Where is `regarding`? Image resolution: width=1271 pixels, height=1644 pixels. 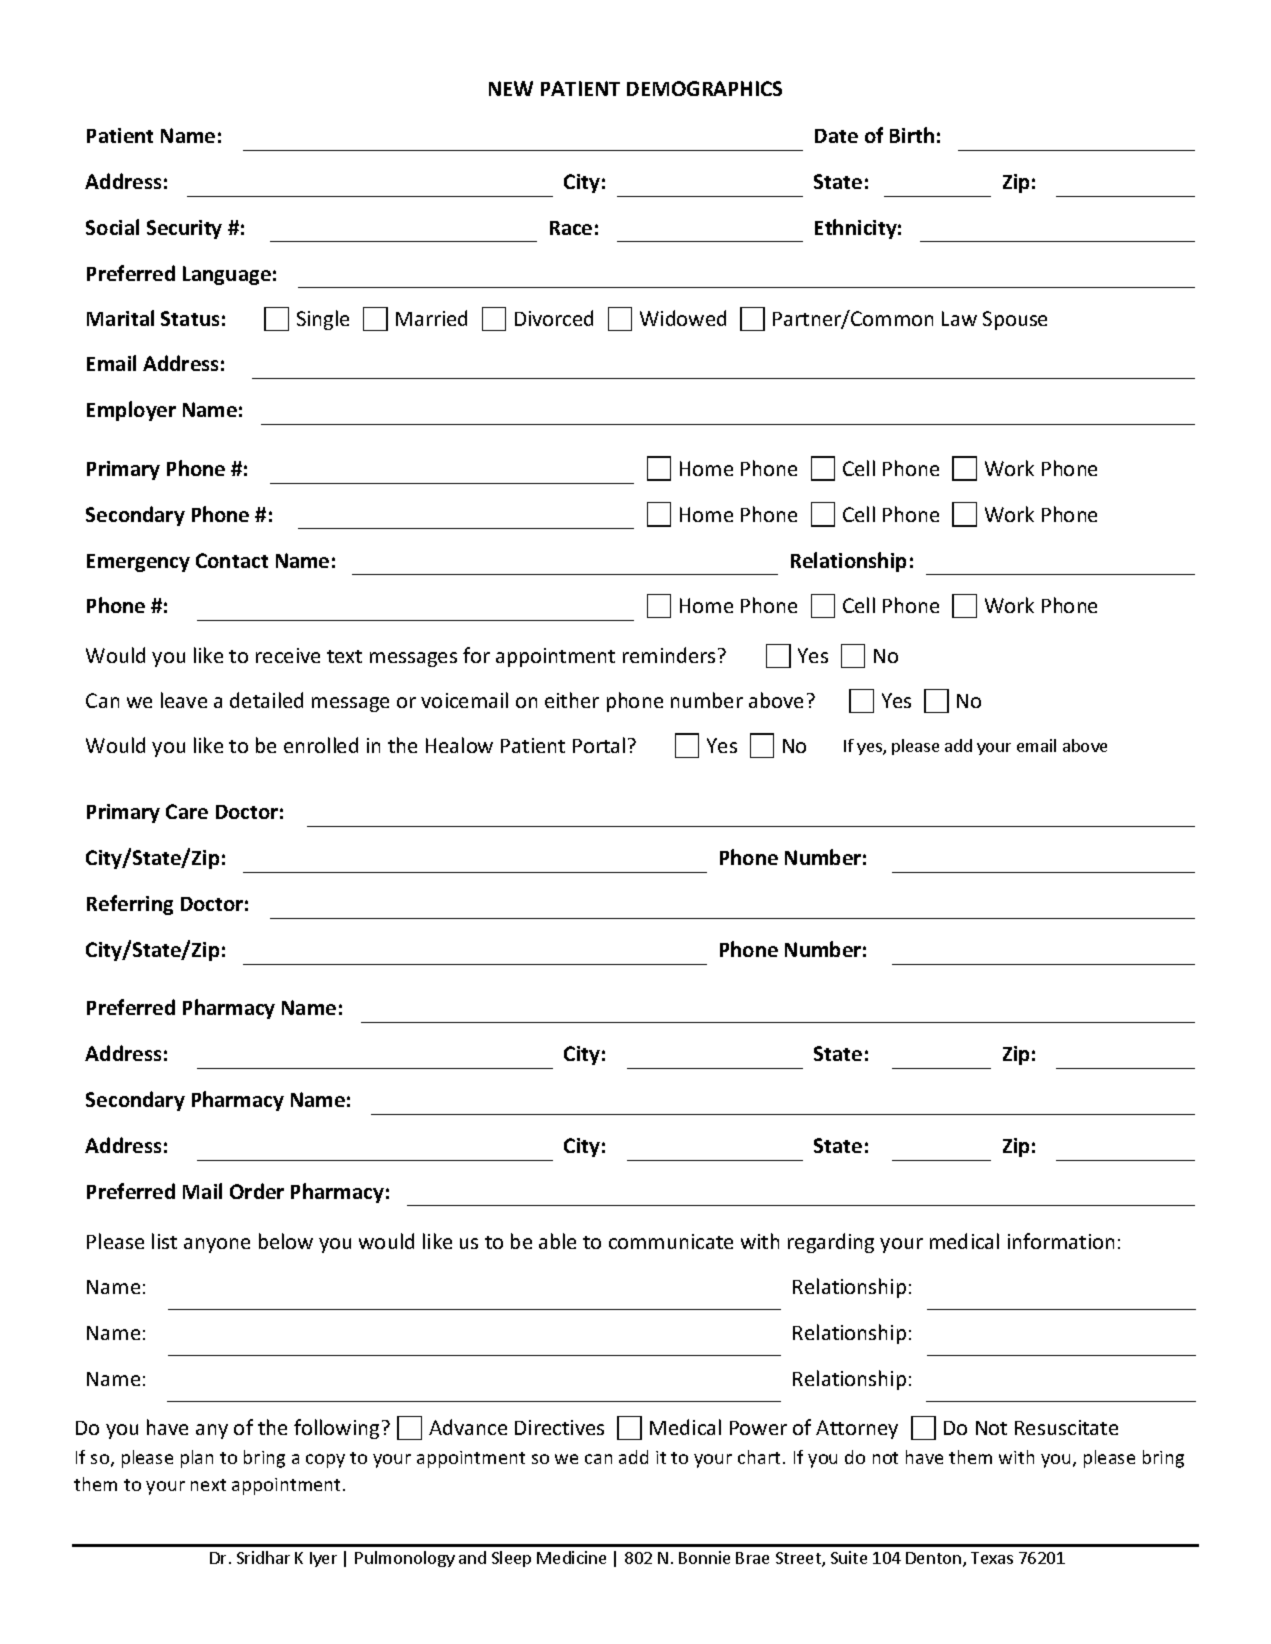
regarding is located at coordinates (831, 1243).
